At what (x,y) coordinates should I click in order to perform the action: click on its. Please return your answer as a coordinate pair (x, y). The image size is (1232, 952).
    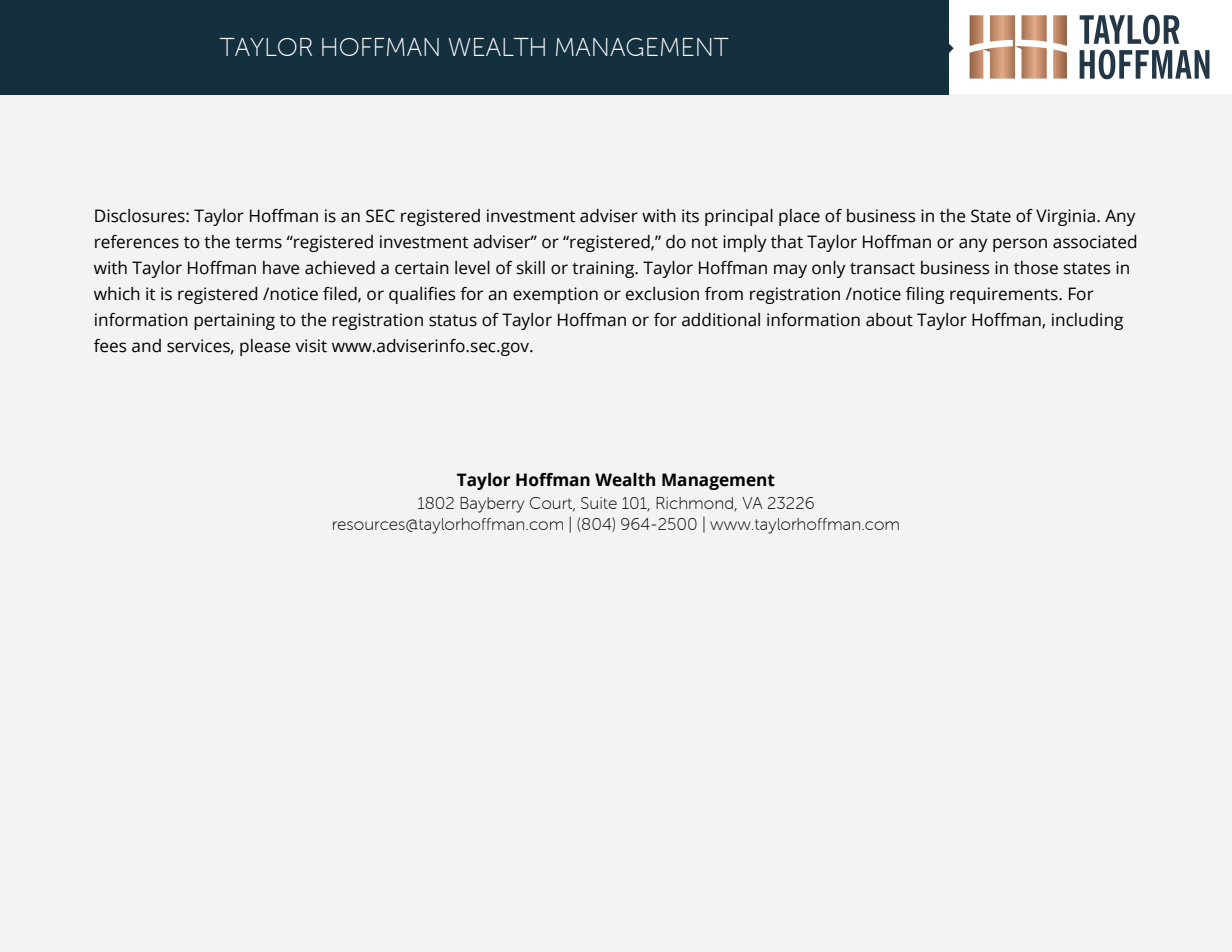
    Looking at the image, I should click on (690, 216).
